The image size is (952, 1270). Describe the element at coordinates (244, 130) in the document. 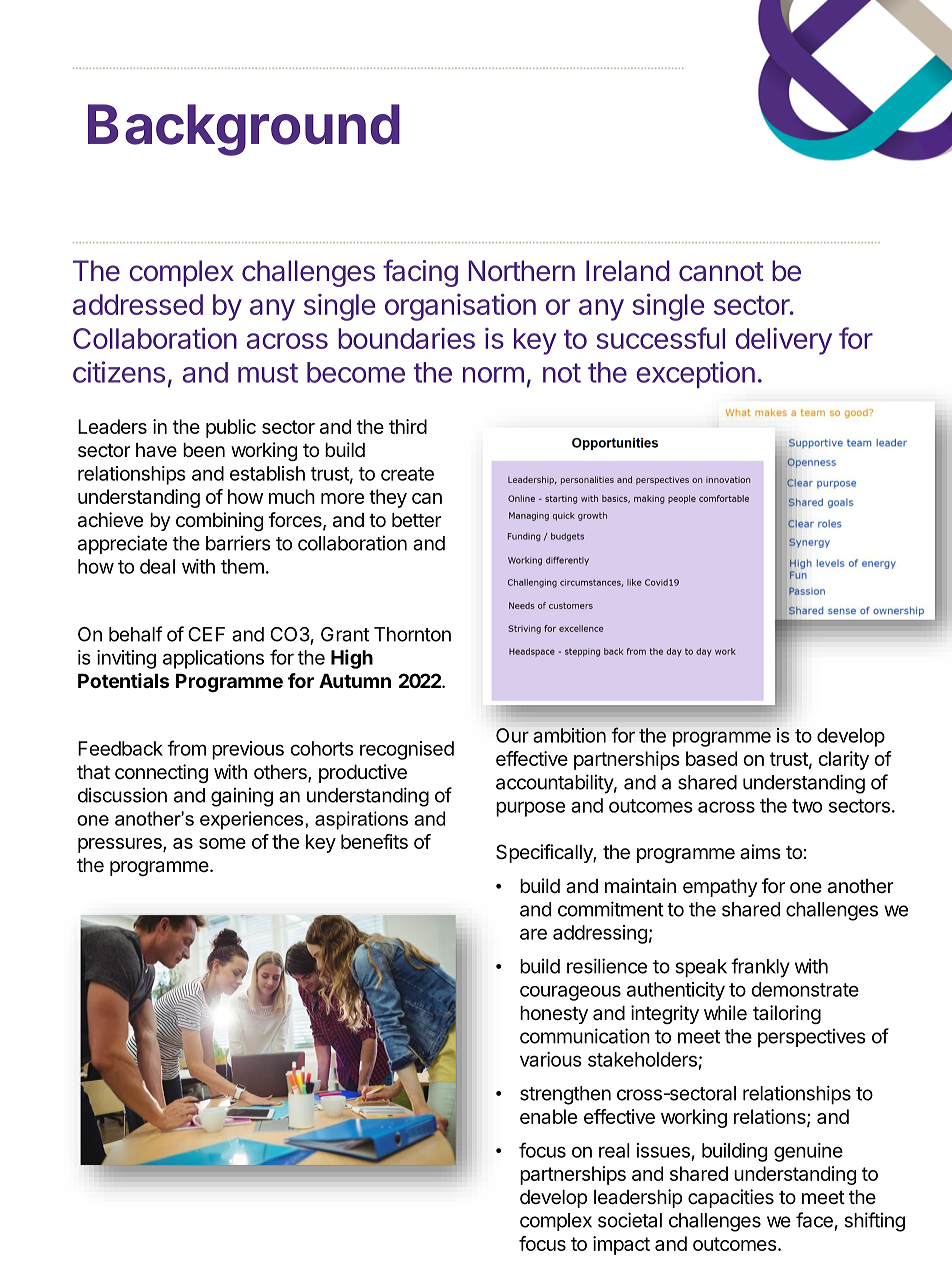

I see `Background` at that location.
